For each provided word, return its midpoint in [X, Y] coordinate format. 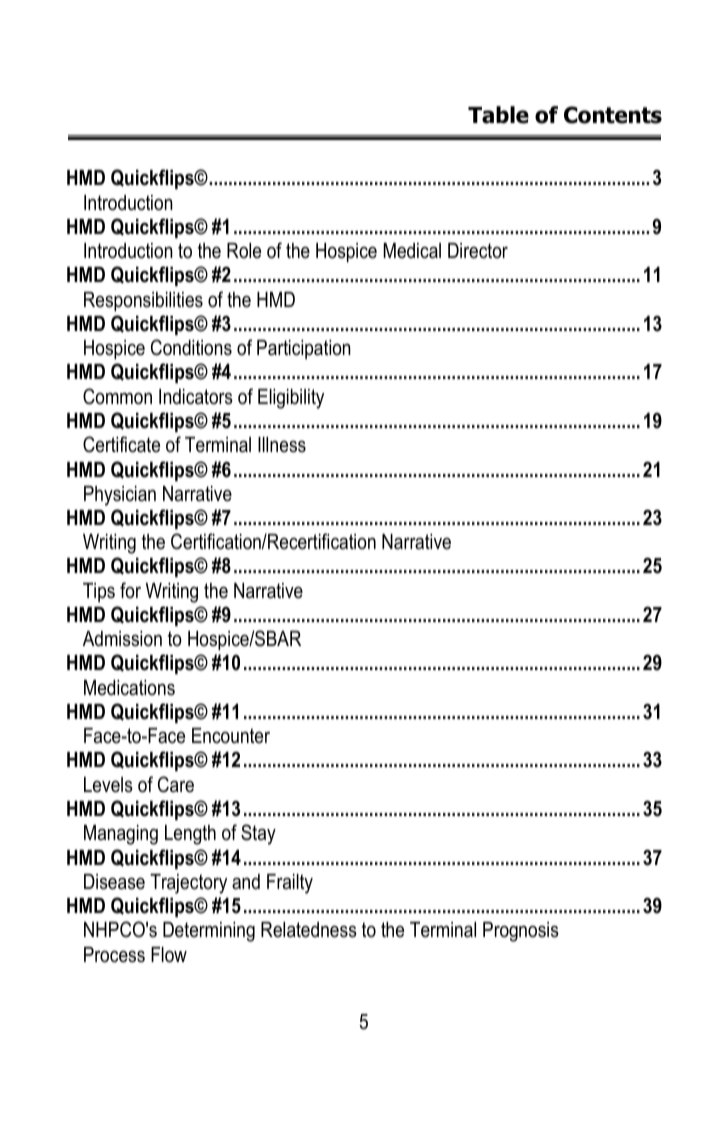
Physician [120, 496]
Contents [613, 115]
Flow [169, 955]
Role [244, 251]
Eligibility [291, 399]
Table [498, 115]
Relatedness [309, 930]
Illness [282, 445]
